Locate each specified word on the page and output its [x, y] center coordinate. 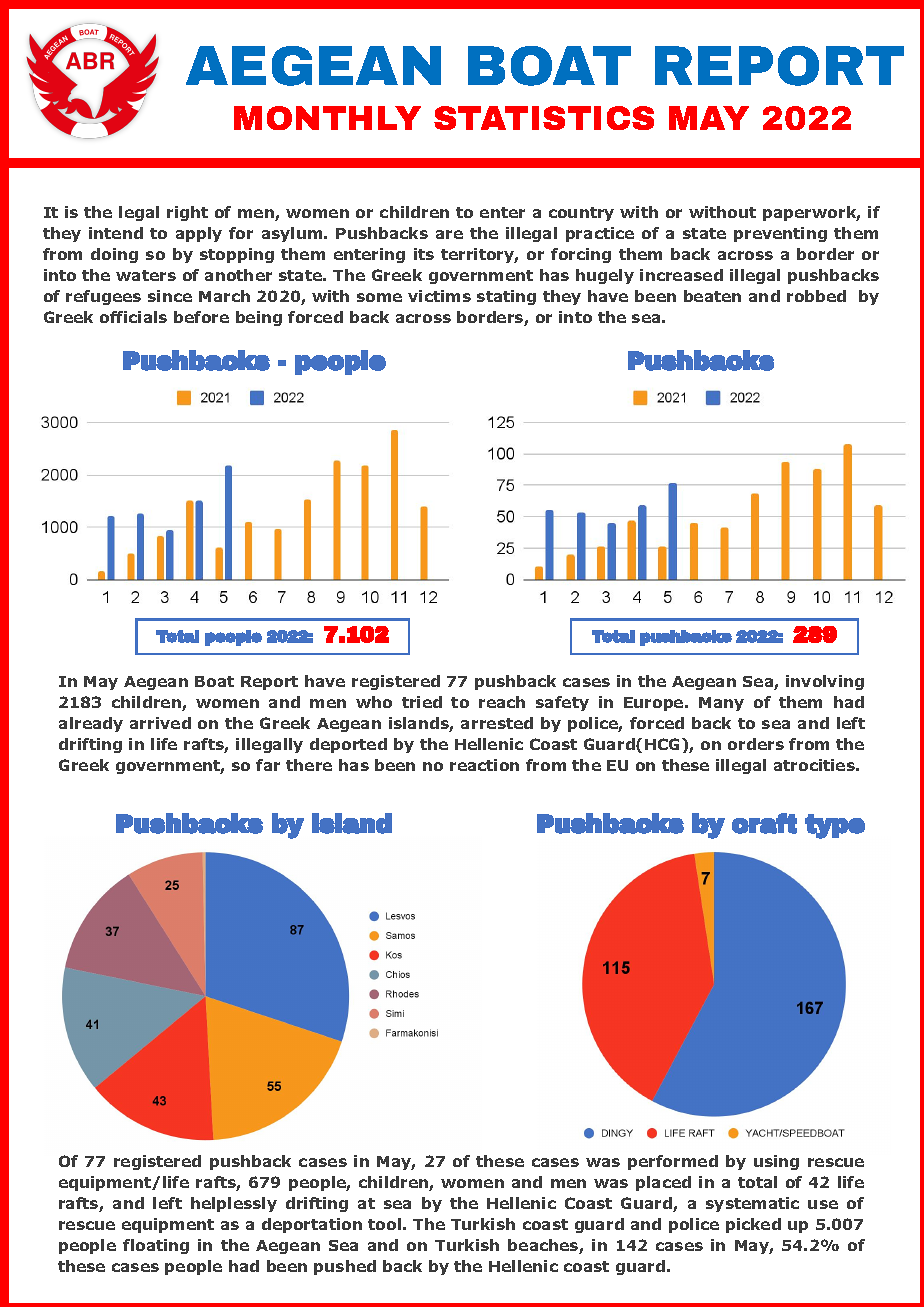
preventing [780, 234]
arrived [160, 723]
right [187, 213]
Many [721, 704]
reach [502, 702]
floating [156, 1246]
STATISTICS [544, 118]
